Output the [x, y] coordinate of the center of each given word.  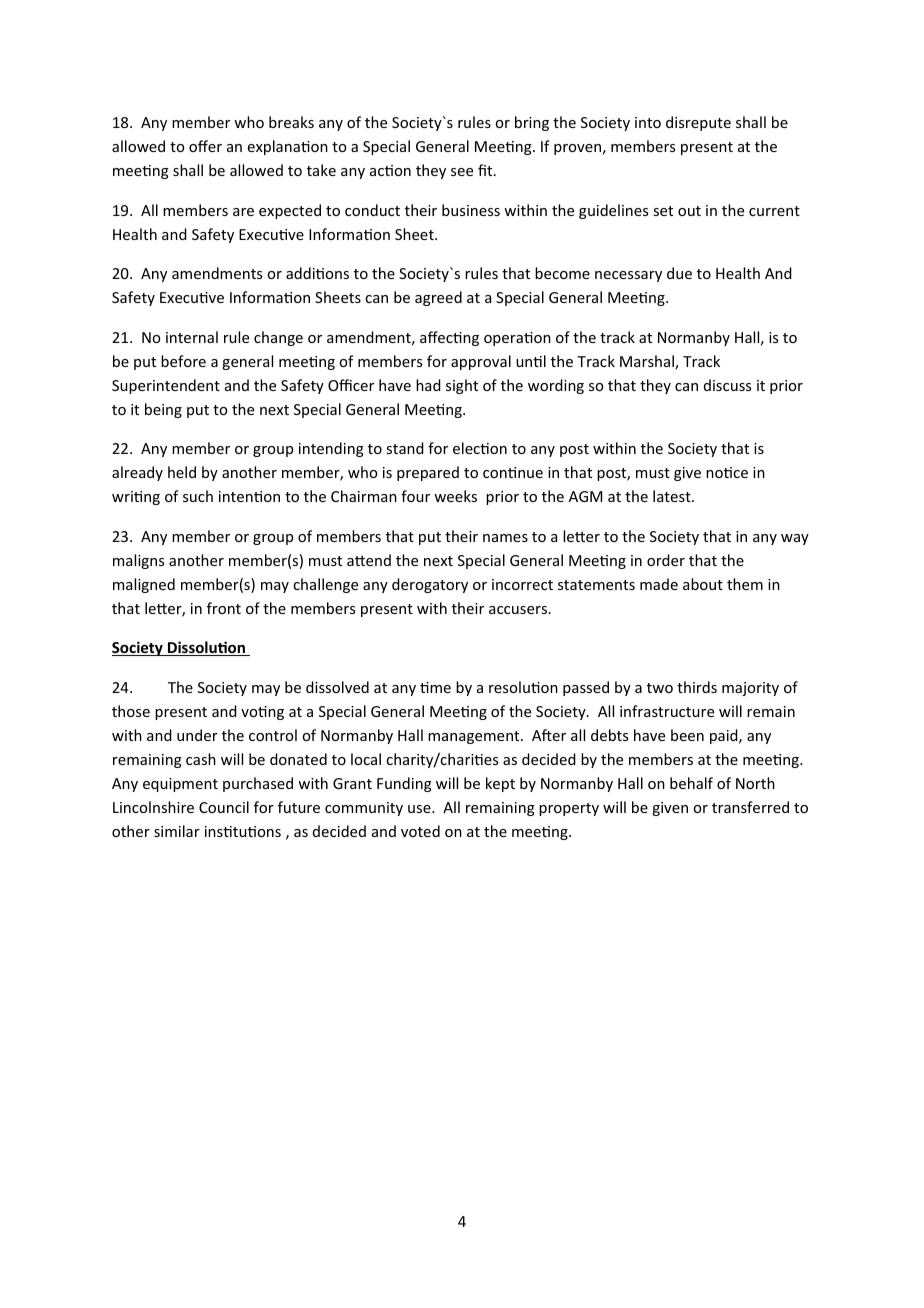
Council [224, 807]
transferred [750, 807]
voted [420, 831]
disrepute [698, 123]
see [462, 172]
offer [205, 146]
